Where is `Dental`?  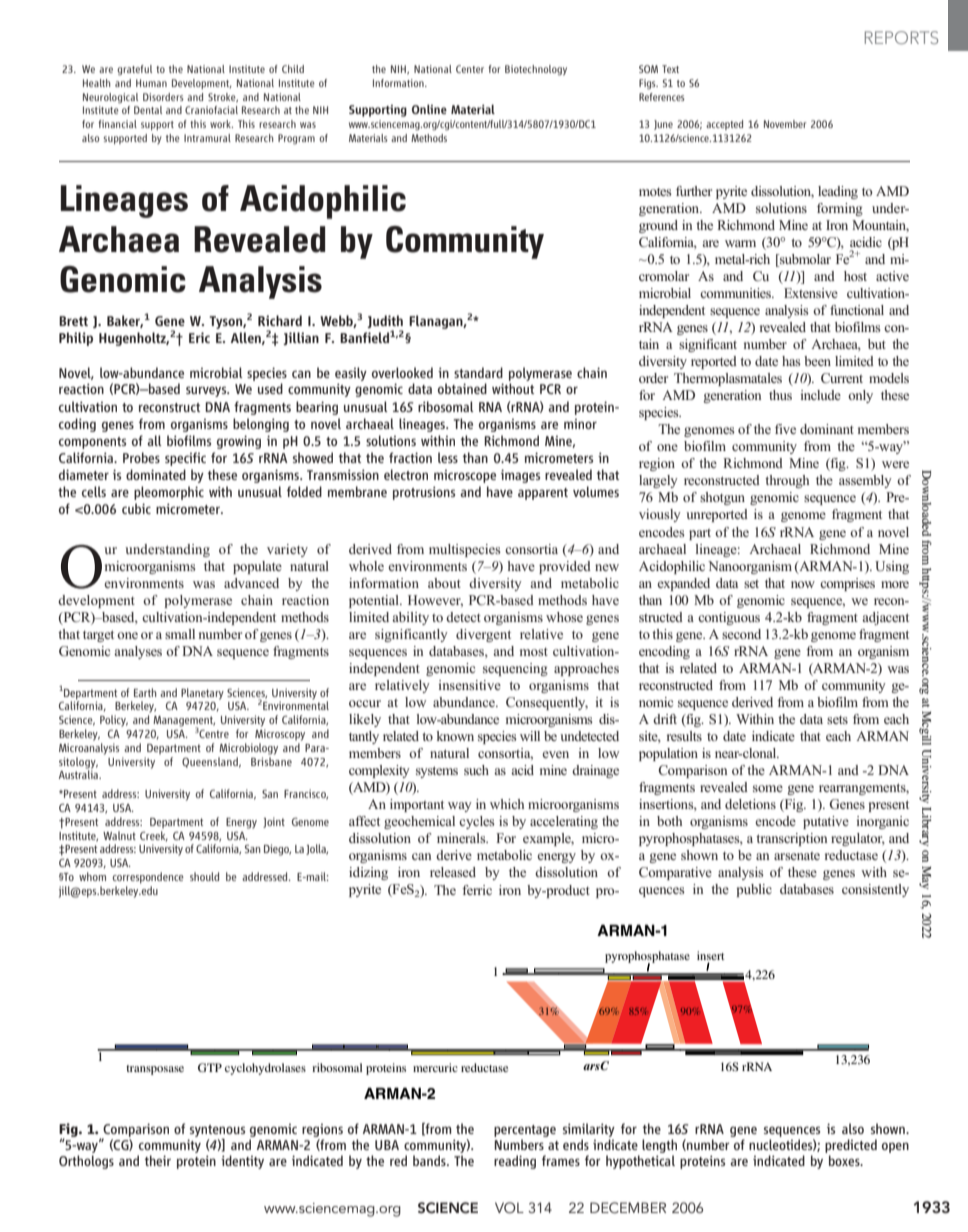
Dental is located at coordinates (148, 110).
